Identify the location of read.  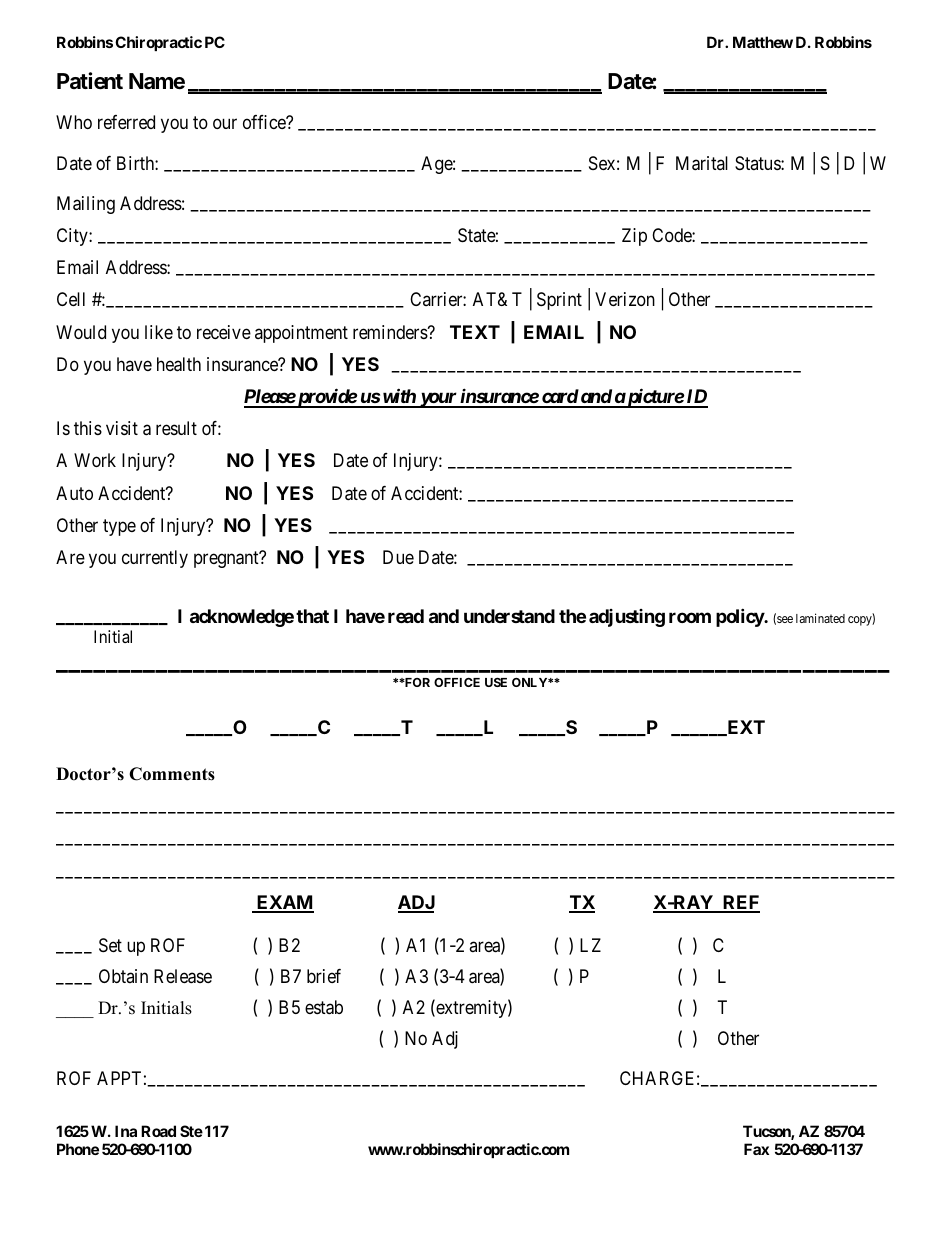
(406, 616).
